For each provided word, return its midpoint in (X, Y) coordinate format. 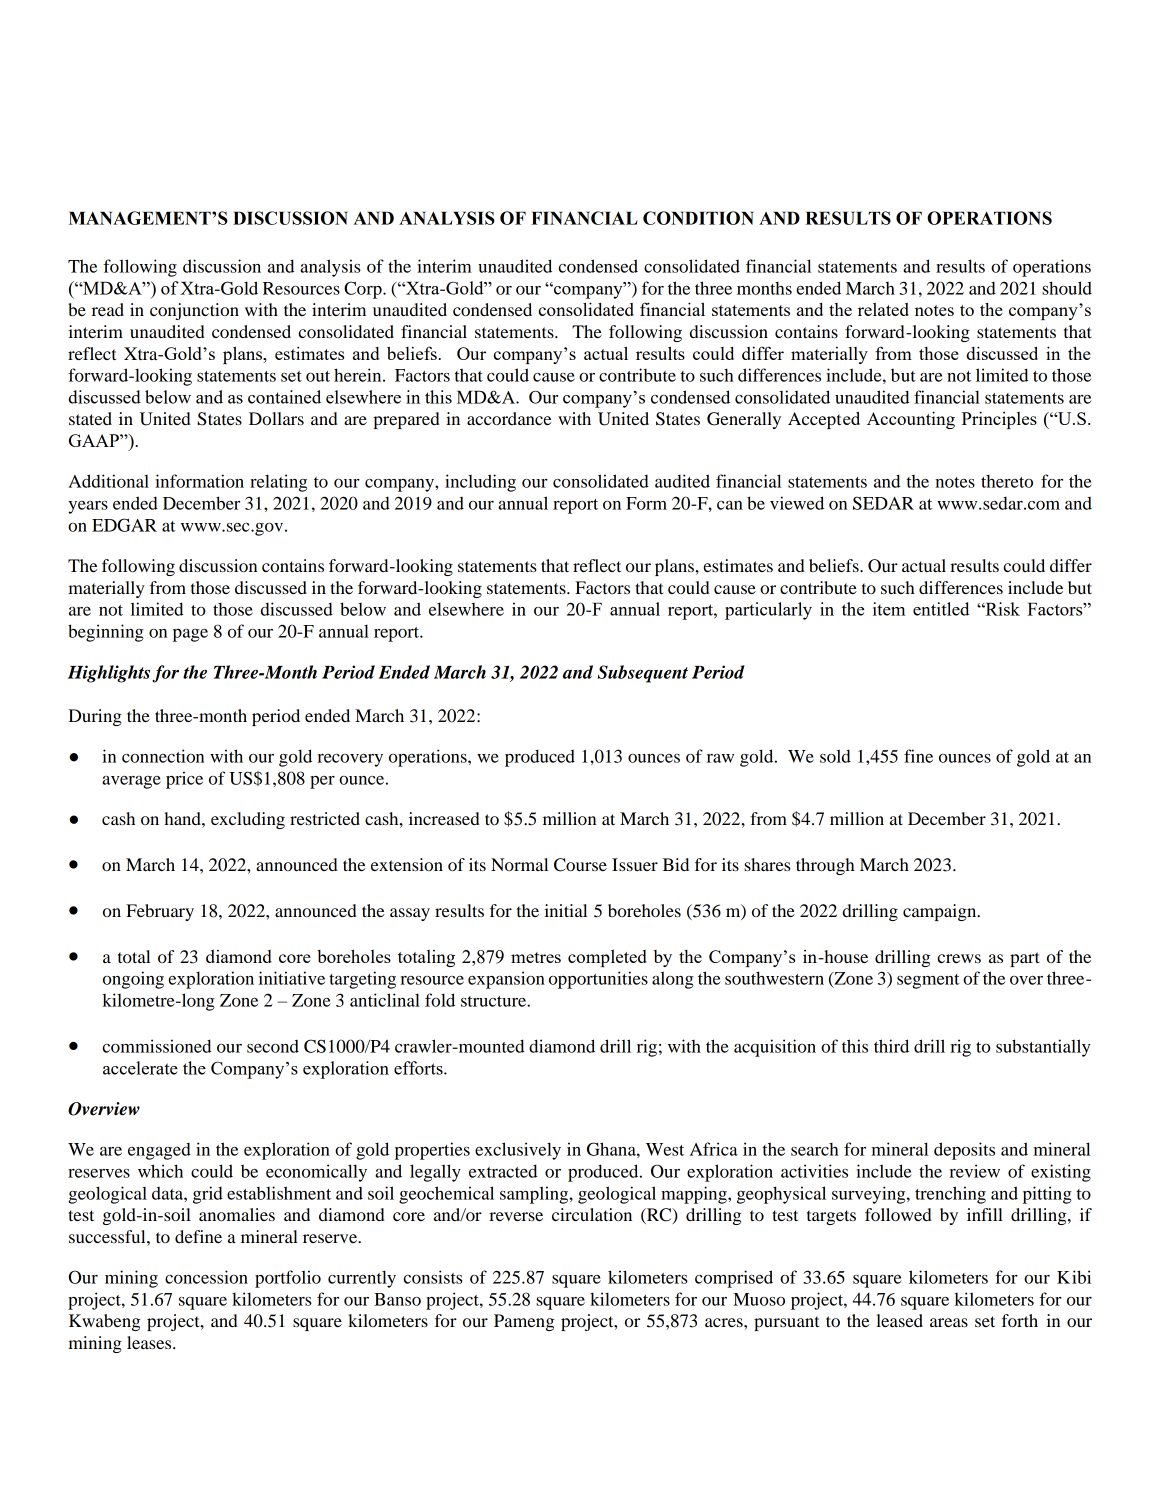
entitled (941, 609)
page (190, 635)
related (883, 309)
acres (725, 1322)
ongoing (133, 980)
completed (607, 958)
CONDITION (698, 218)
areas (949, 1322)
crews (959, 958)
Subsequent (642, 674)
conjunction (194, 311)
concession (206, 1277)
